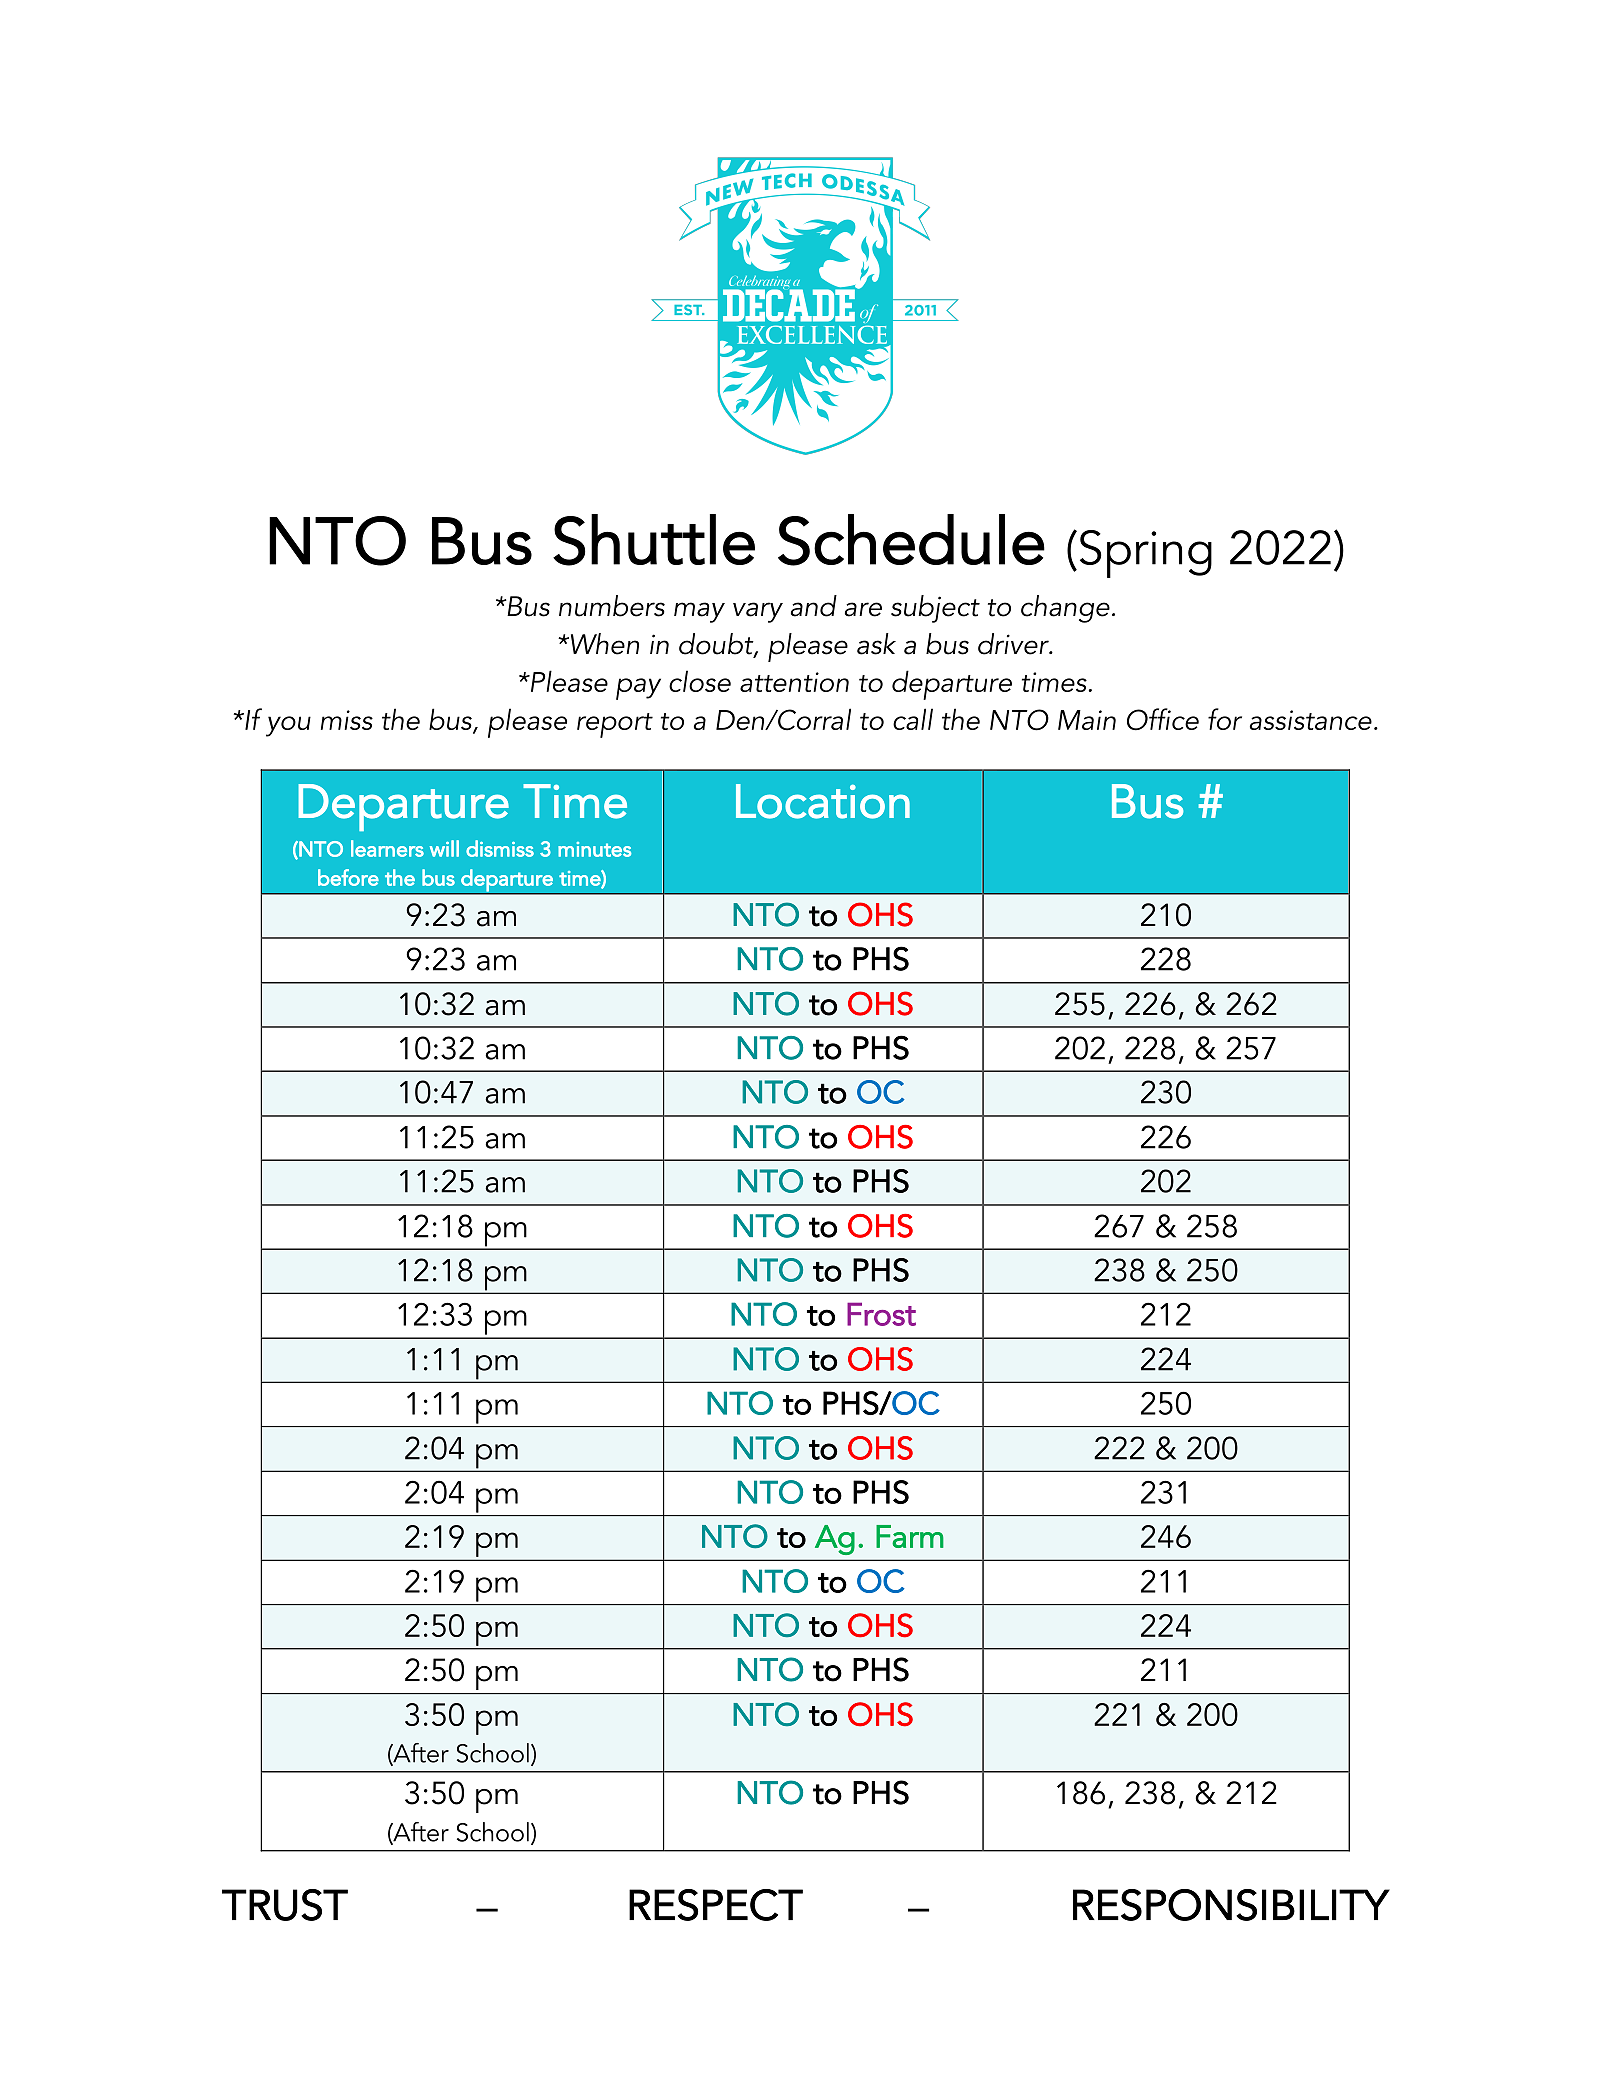 Image resolution: width=1610 pixels, height=2083 pixels. Describe the element at coordinates (285, 1905) in the screenshot. I see `TRUST` at that location.
